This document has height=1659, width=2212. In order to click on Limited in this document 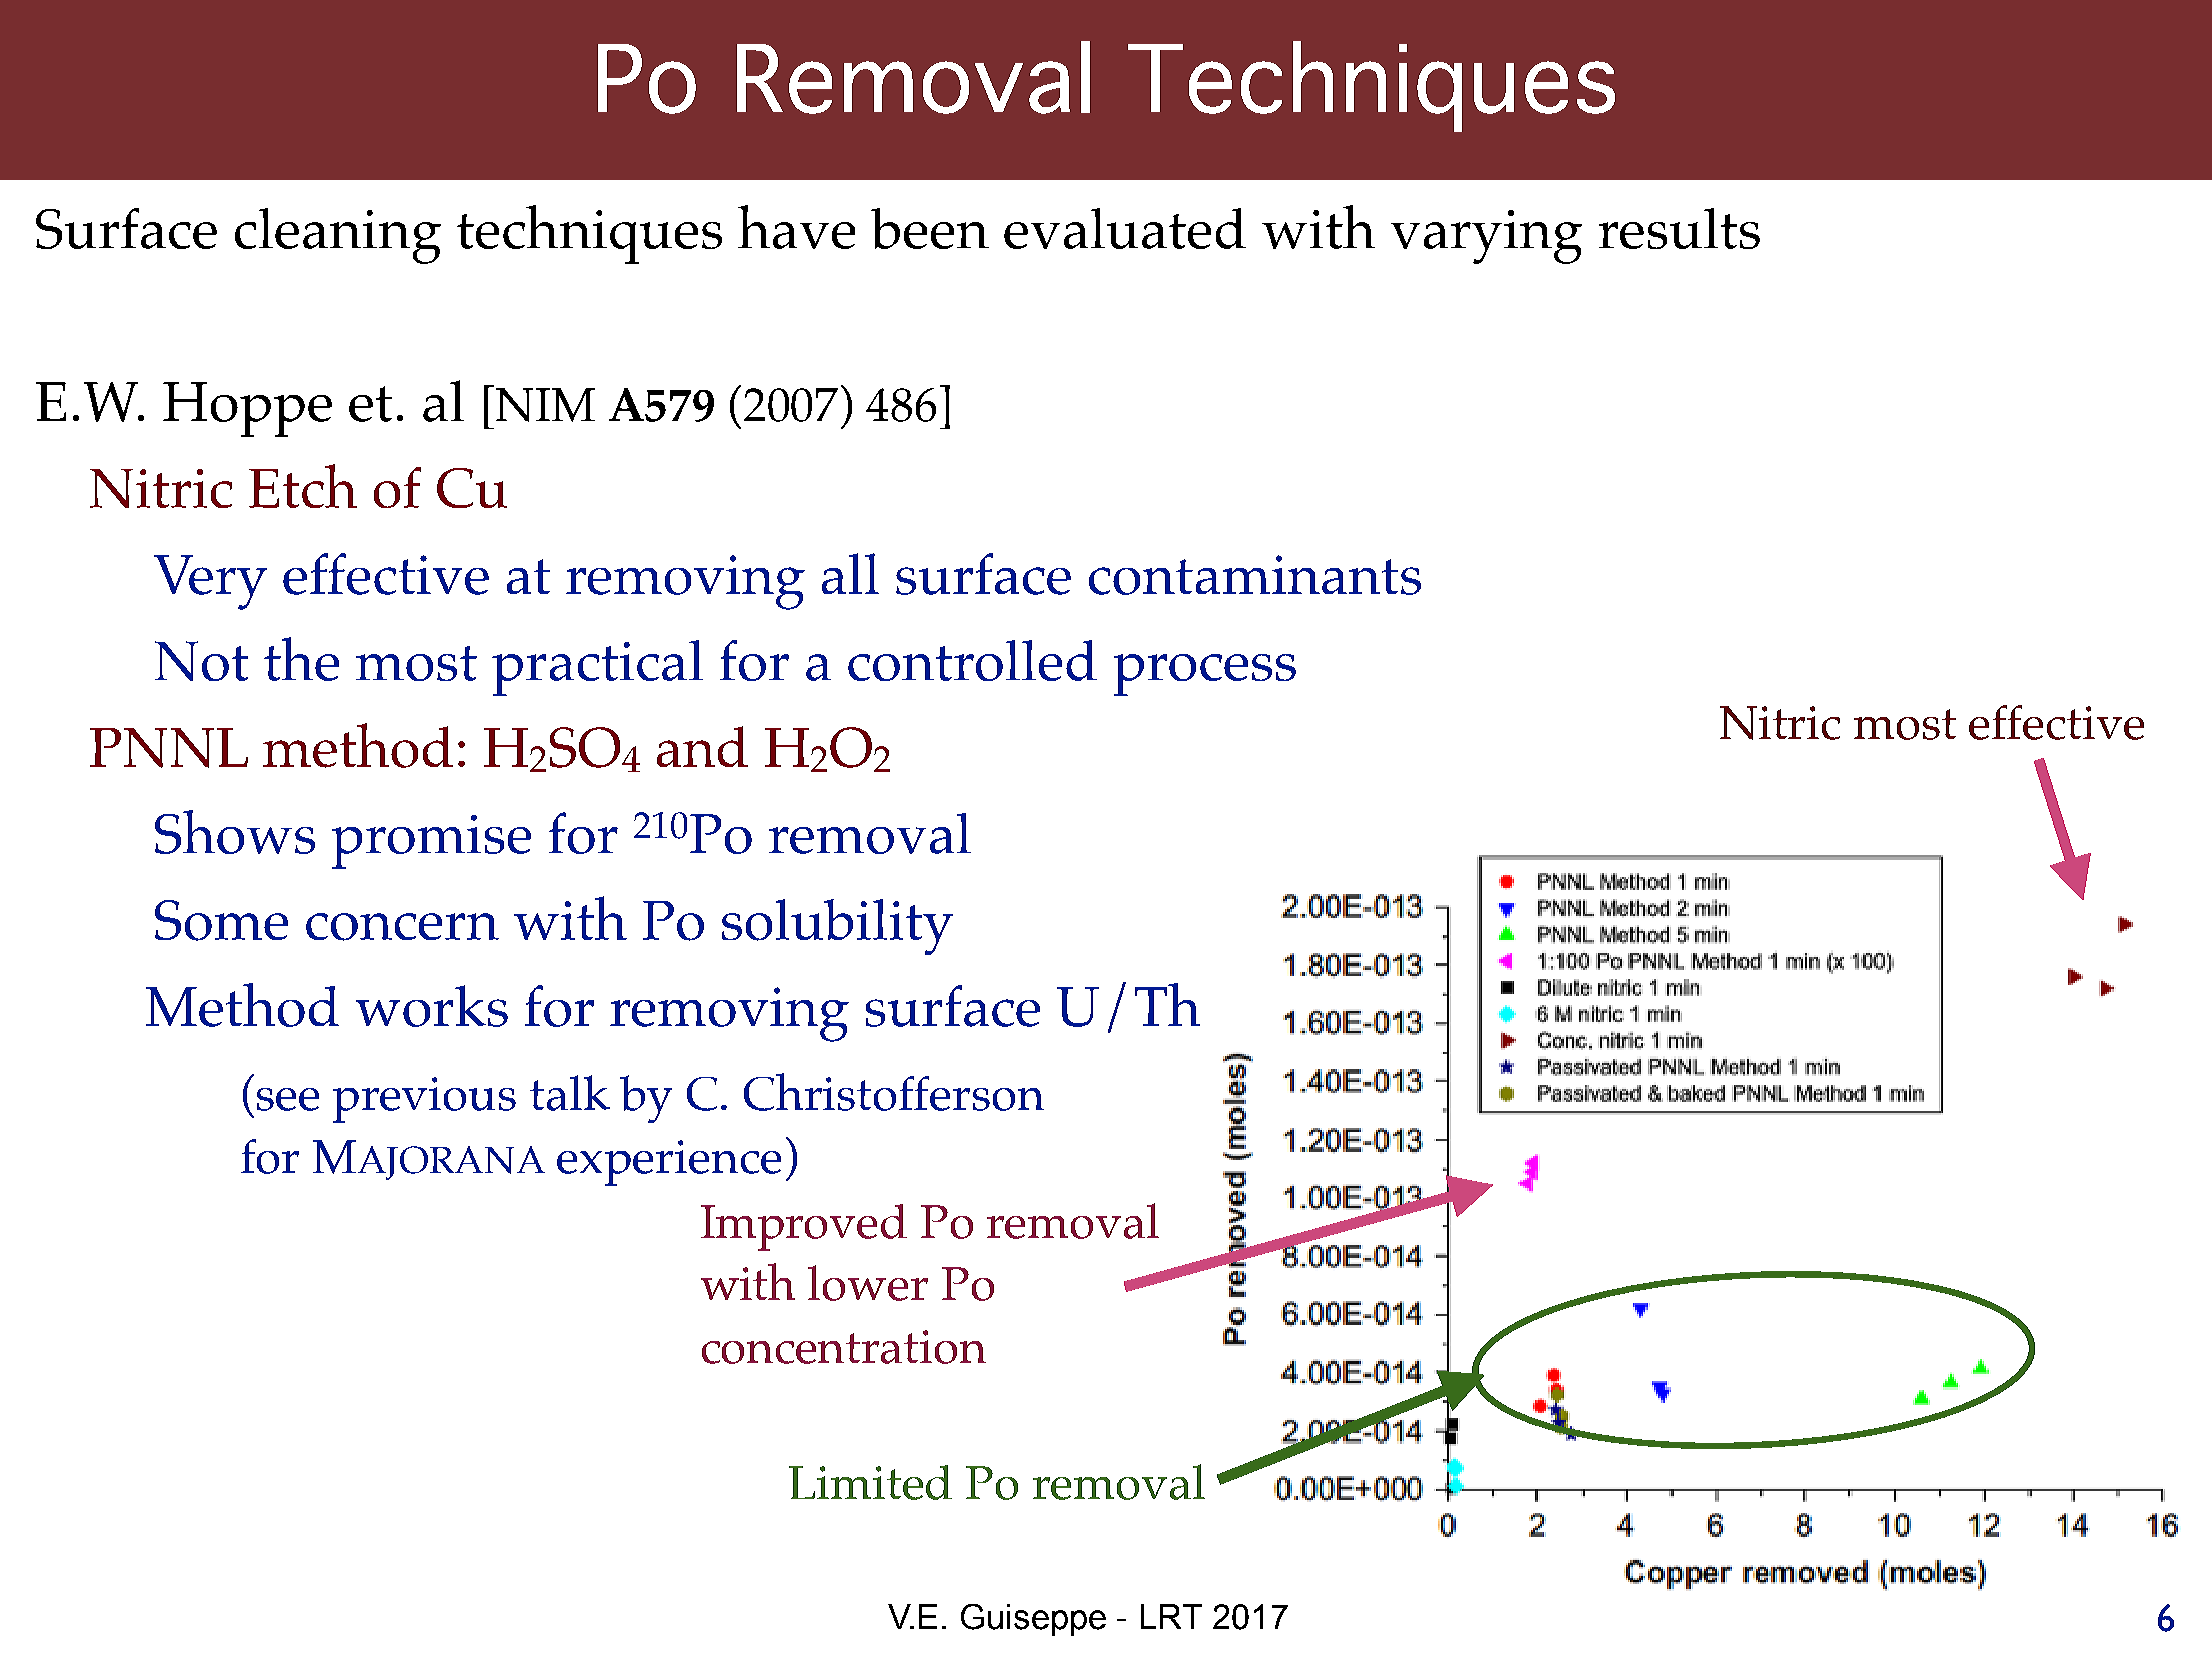, I will do `click(870, 1482)`.
